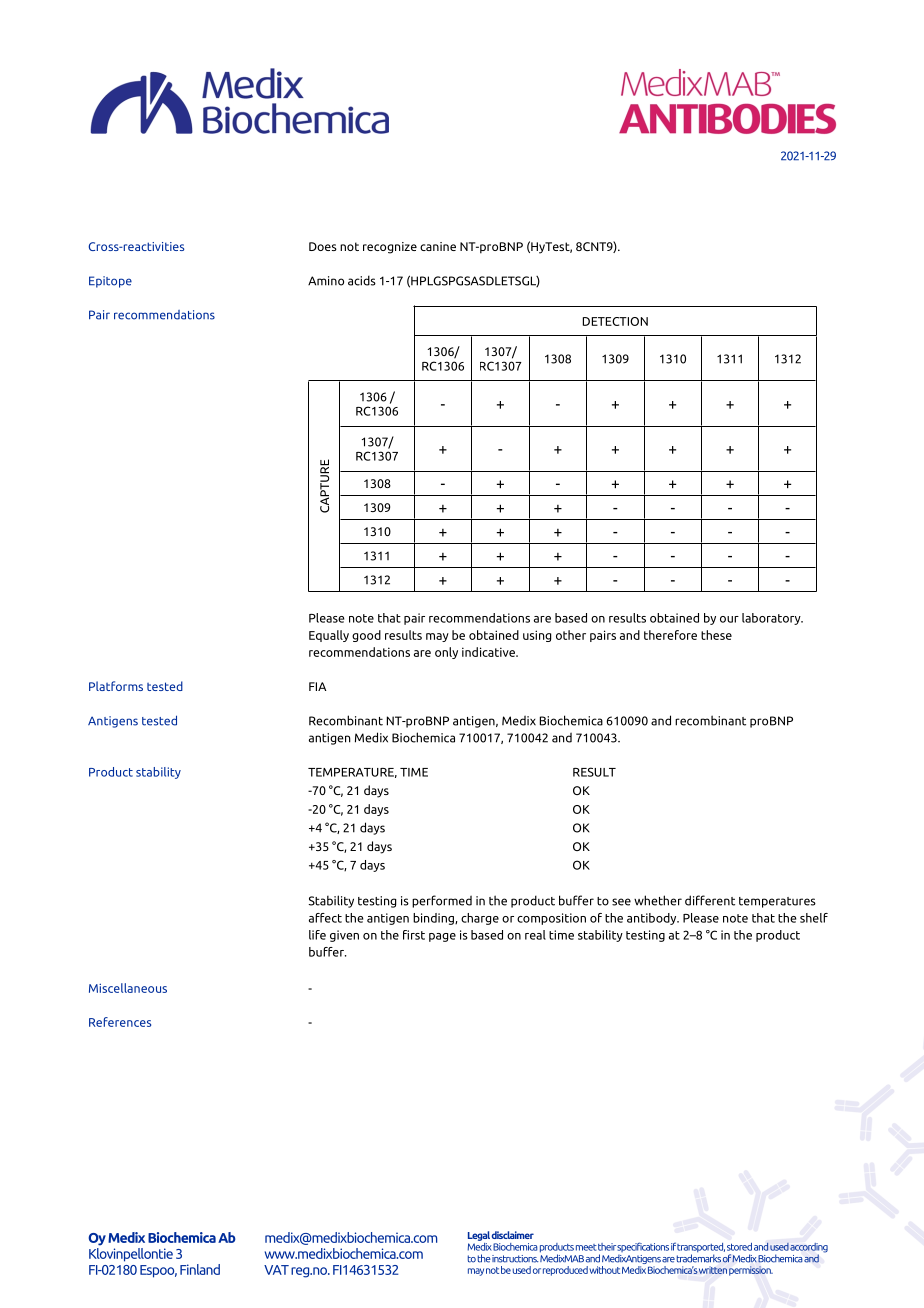 The image size is (924, 1308). I want to click on DETECTION, so click(615, 321).
